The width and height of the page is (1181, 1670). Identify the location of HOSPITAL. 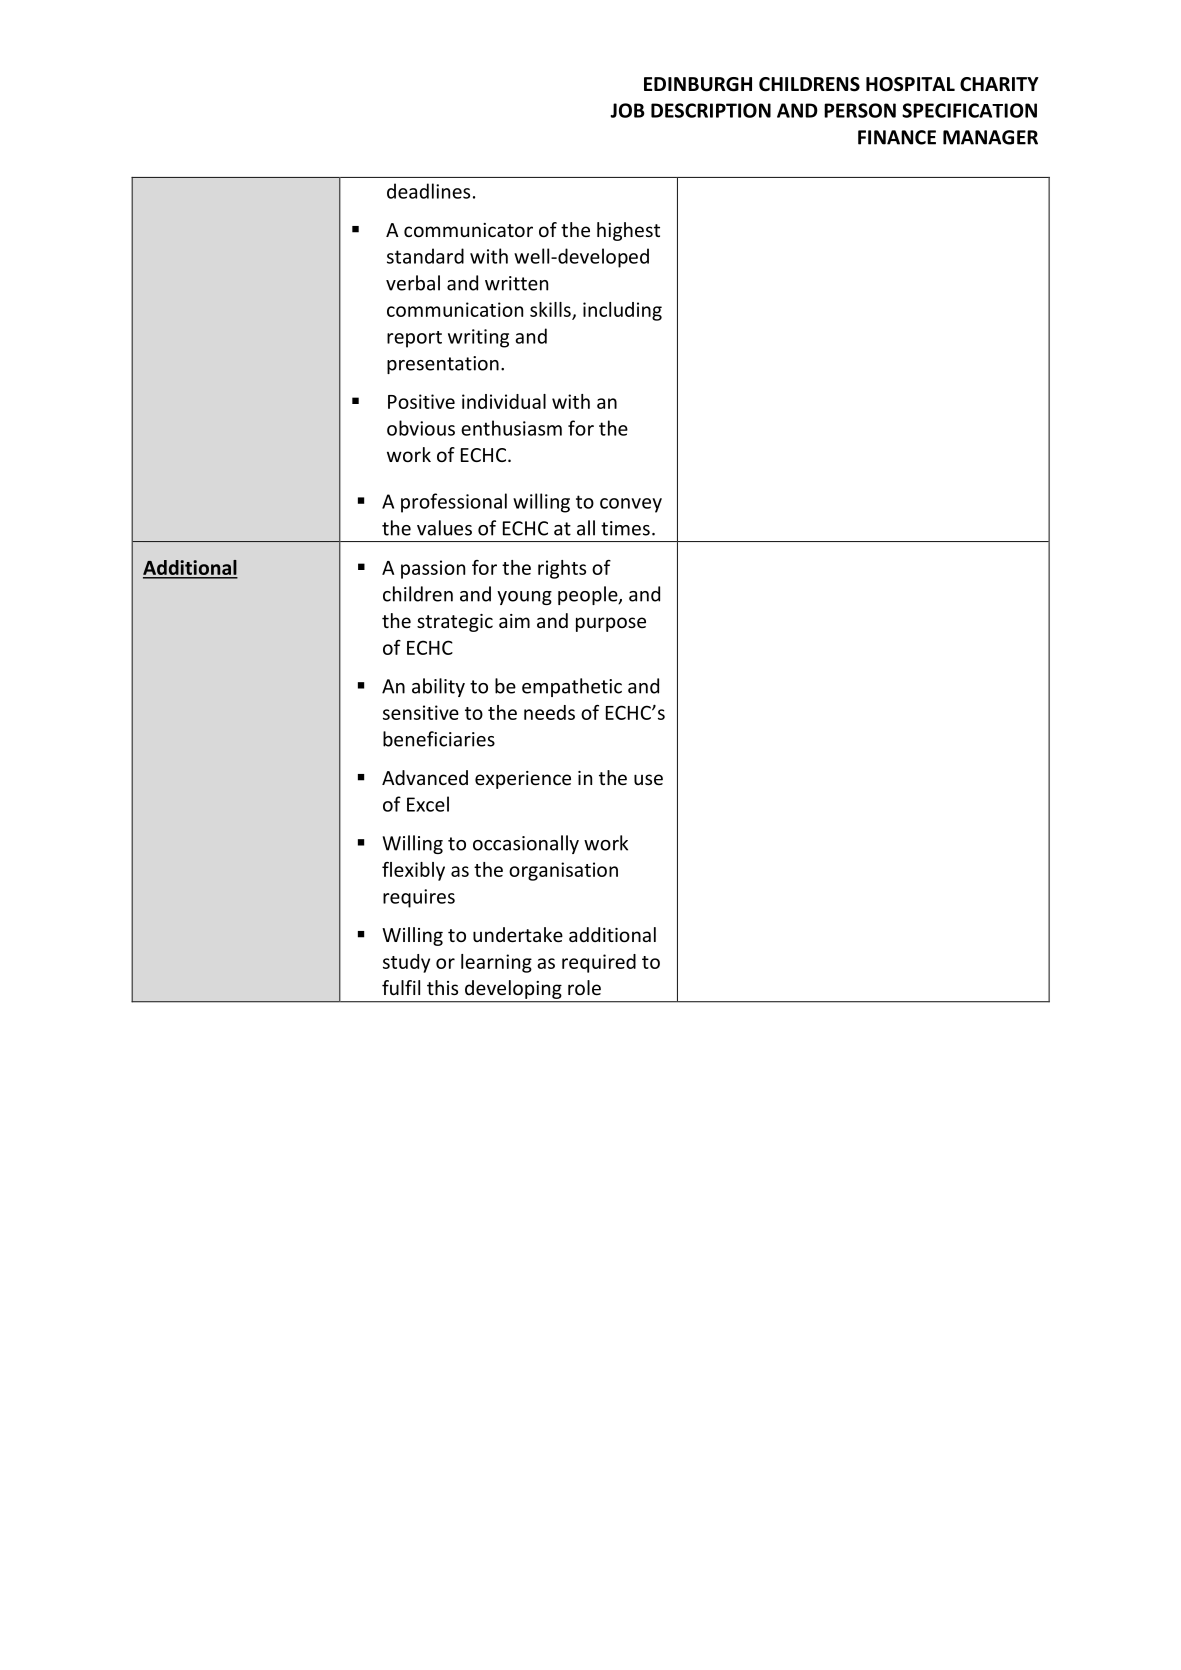
(910, 84).
